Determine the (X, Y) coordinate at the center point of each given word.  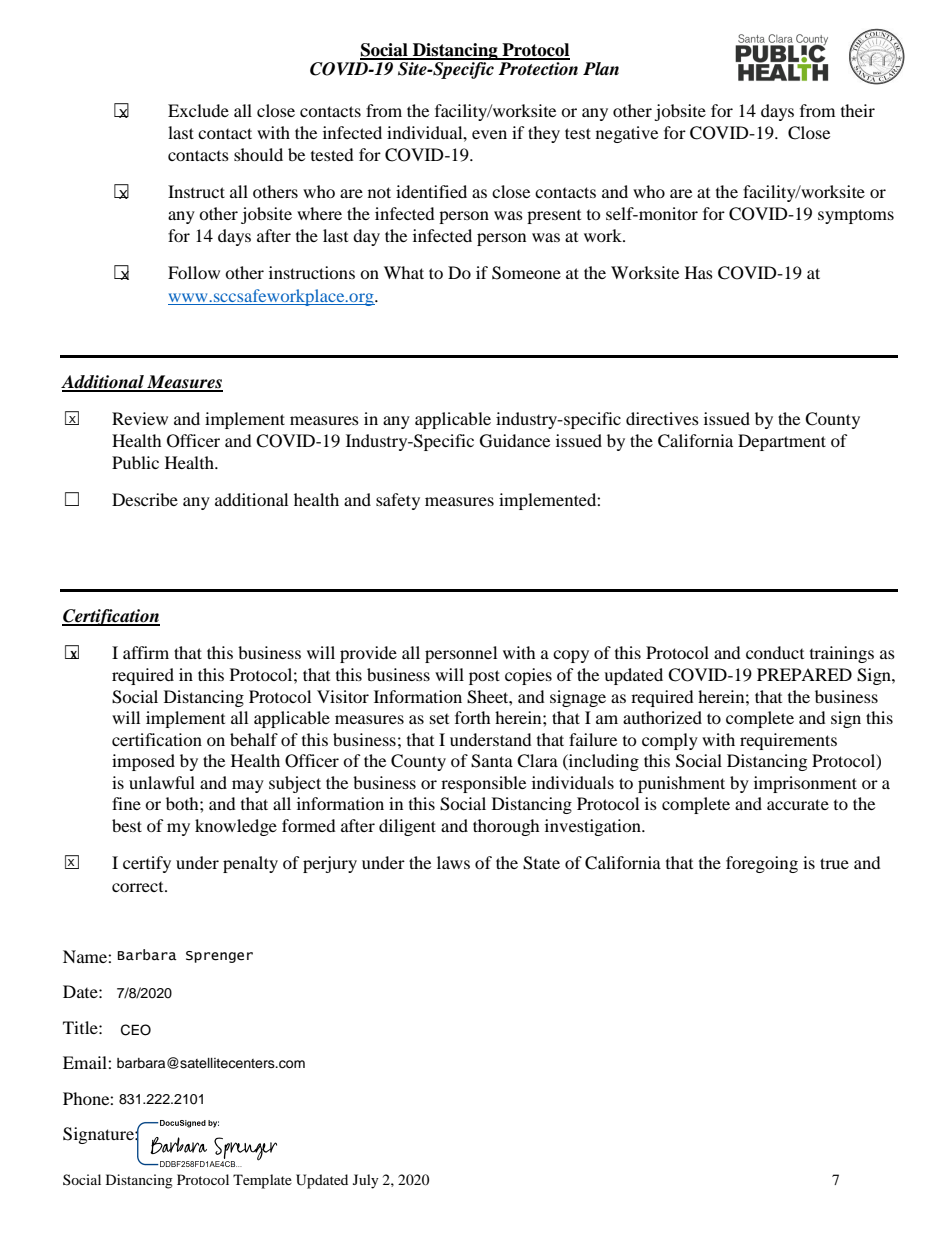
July (366, 1181)
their (858, 110)
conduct (775, 652)
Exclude (198, 110)
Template (262, 1181)
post (484, 677)
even (489, 134)
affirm (146, 652)
